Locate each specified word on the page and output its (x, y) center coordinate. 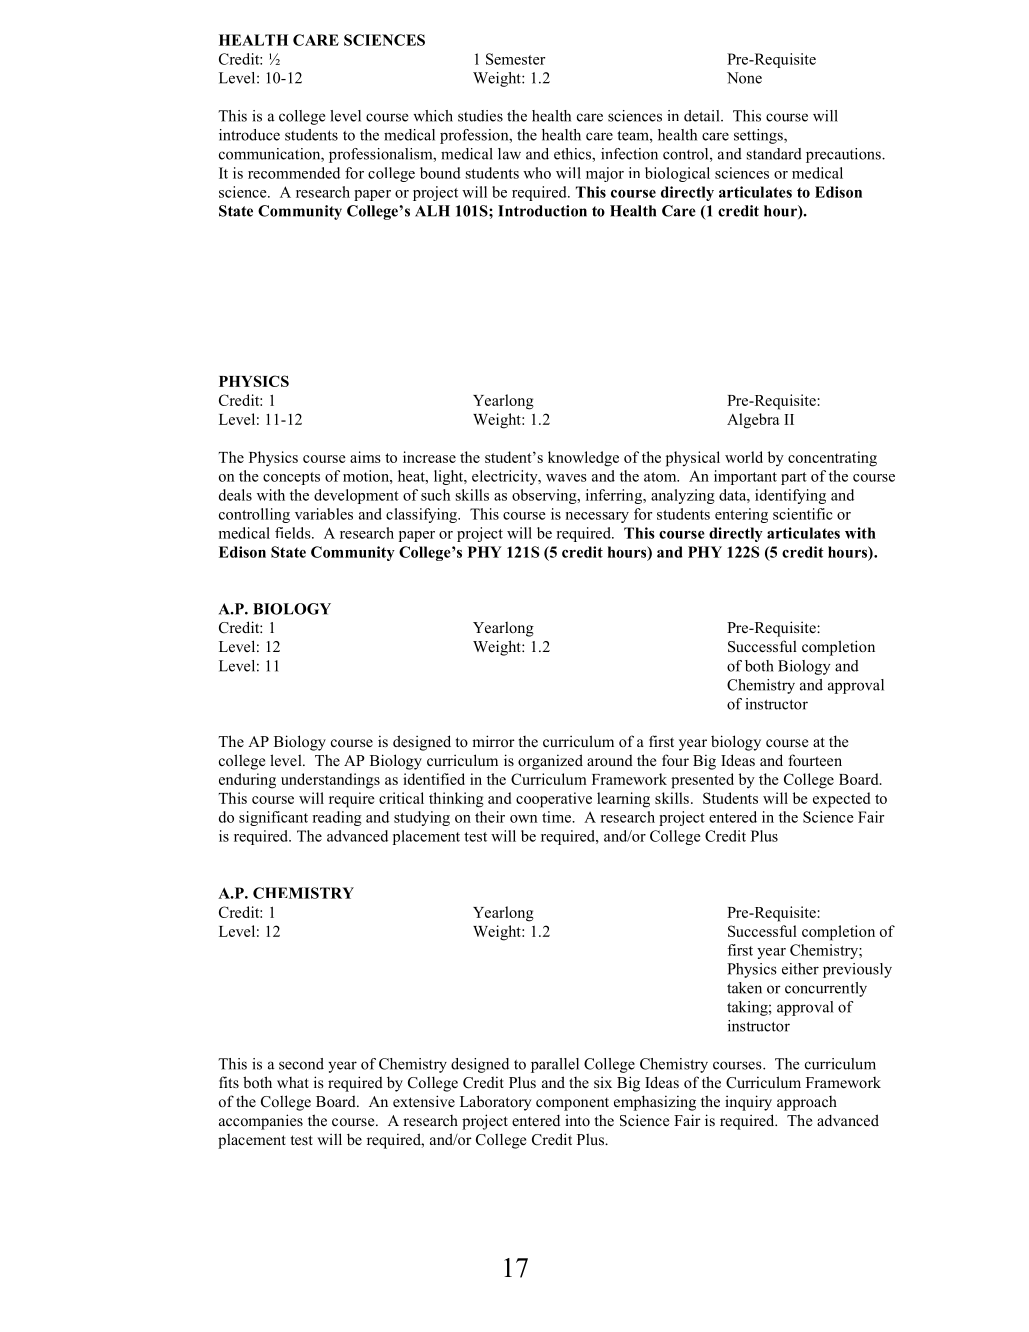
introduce (249, 135)
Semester (515, 59)
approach (807, 1103)
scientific (803, 514)
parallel (555, 1065)
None (744, 78)
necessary (597, 517)
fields (294, 533)
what (293, 1082)
